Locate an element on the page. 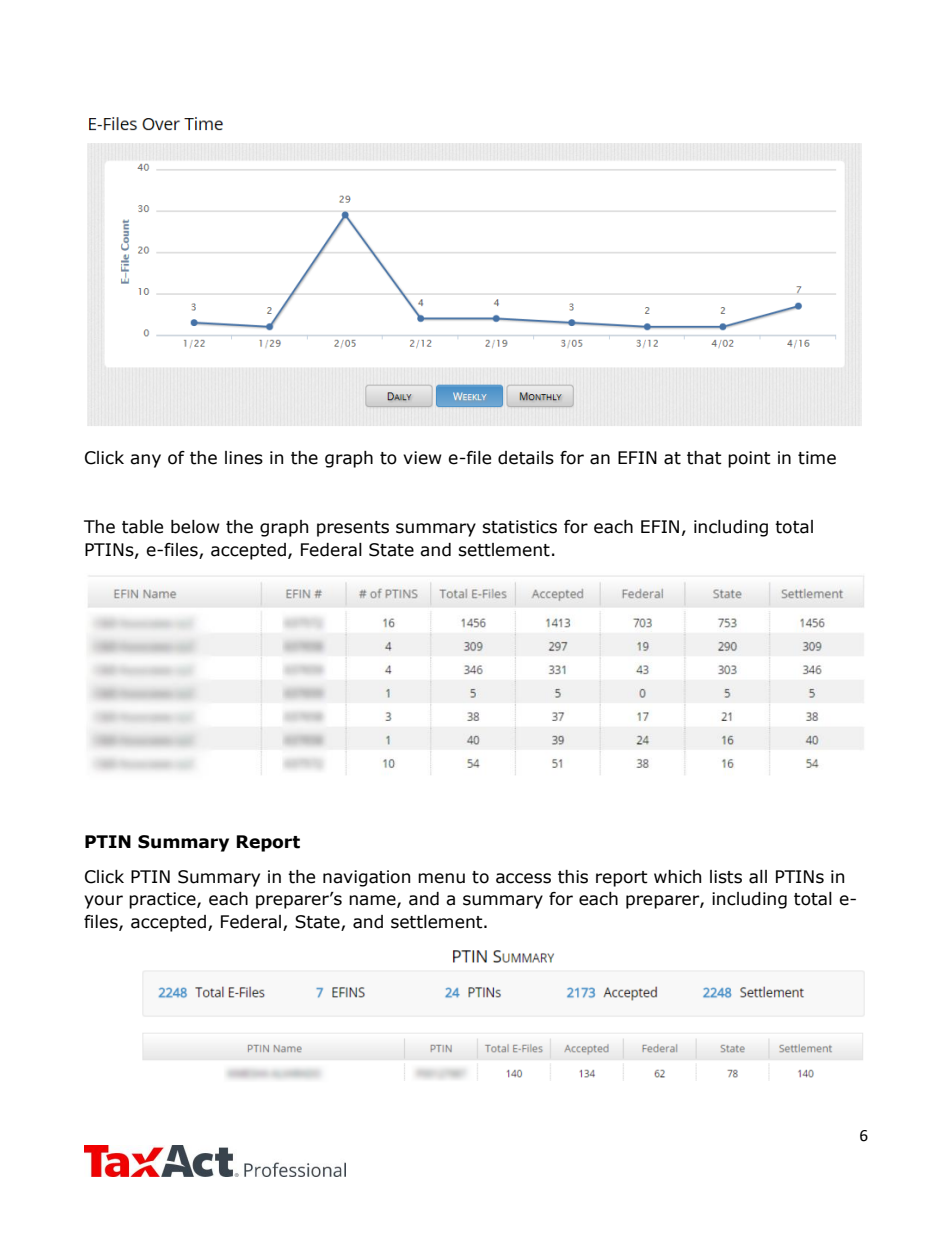 The height and width of the image is (1233, 952). all is located at coordinates (758, 877).
